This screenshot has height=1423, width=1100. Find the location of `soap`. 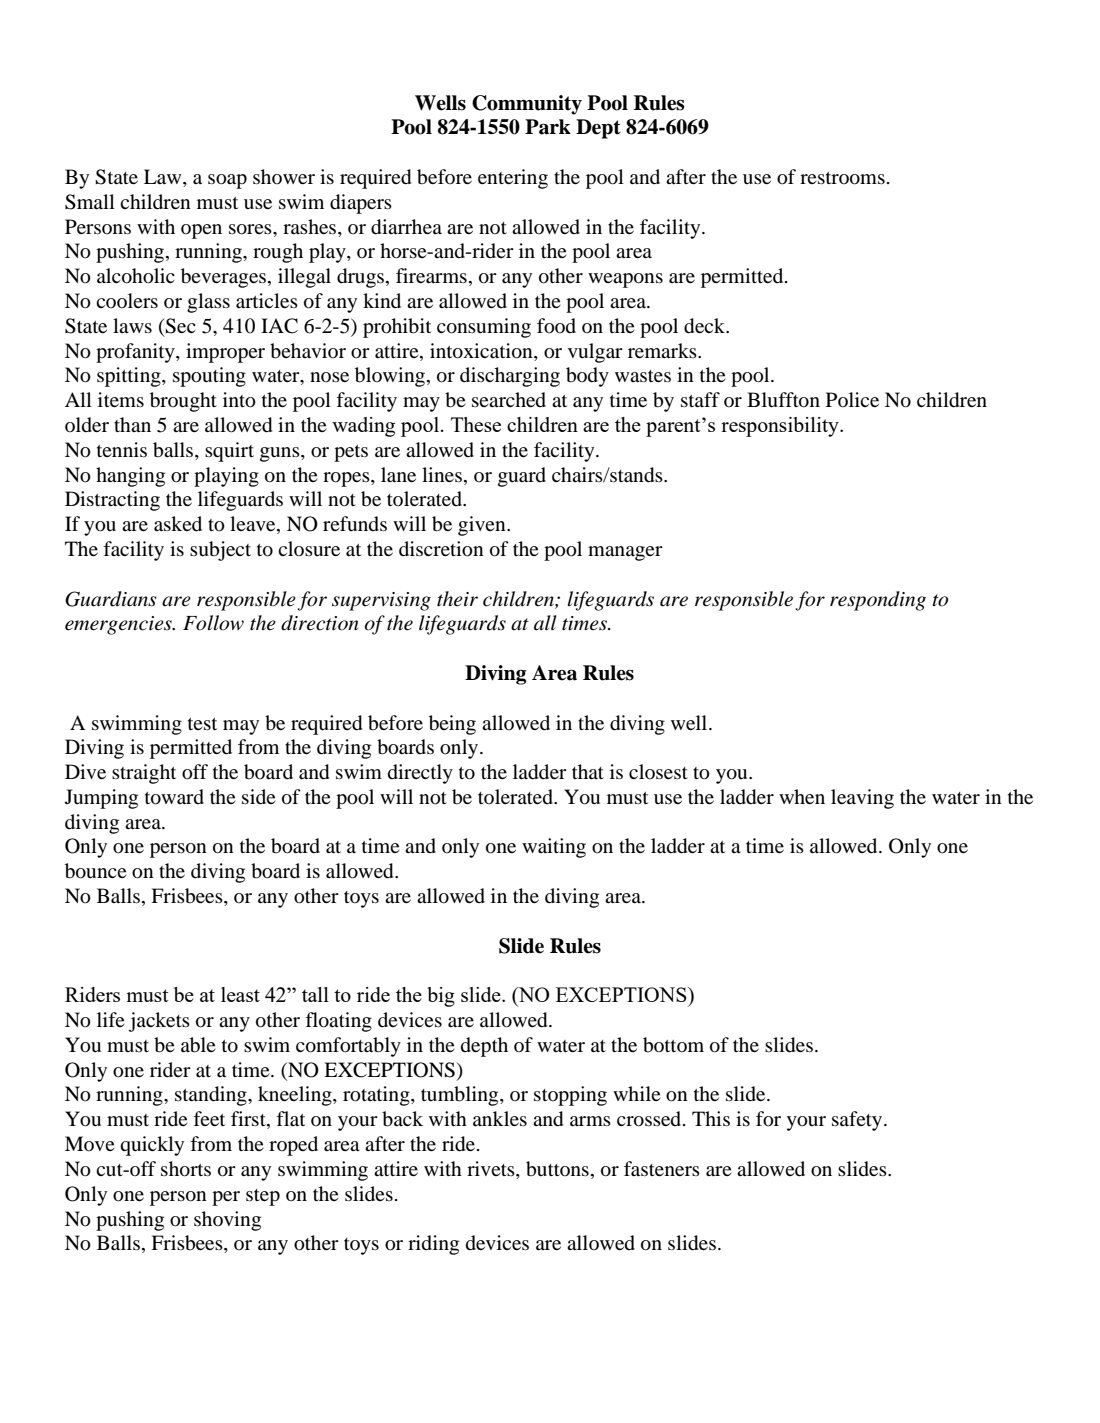

soap is located at coordinates (227, 181).
